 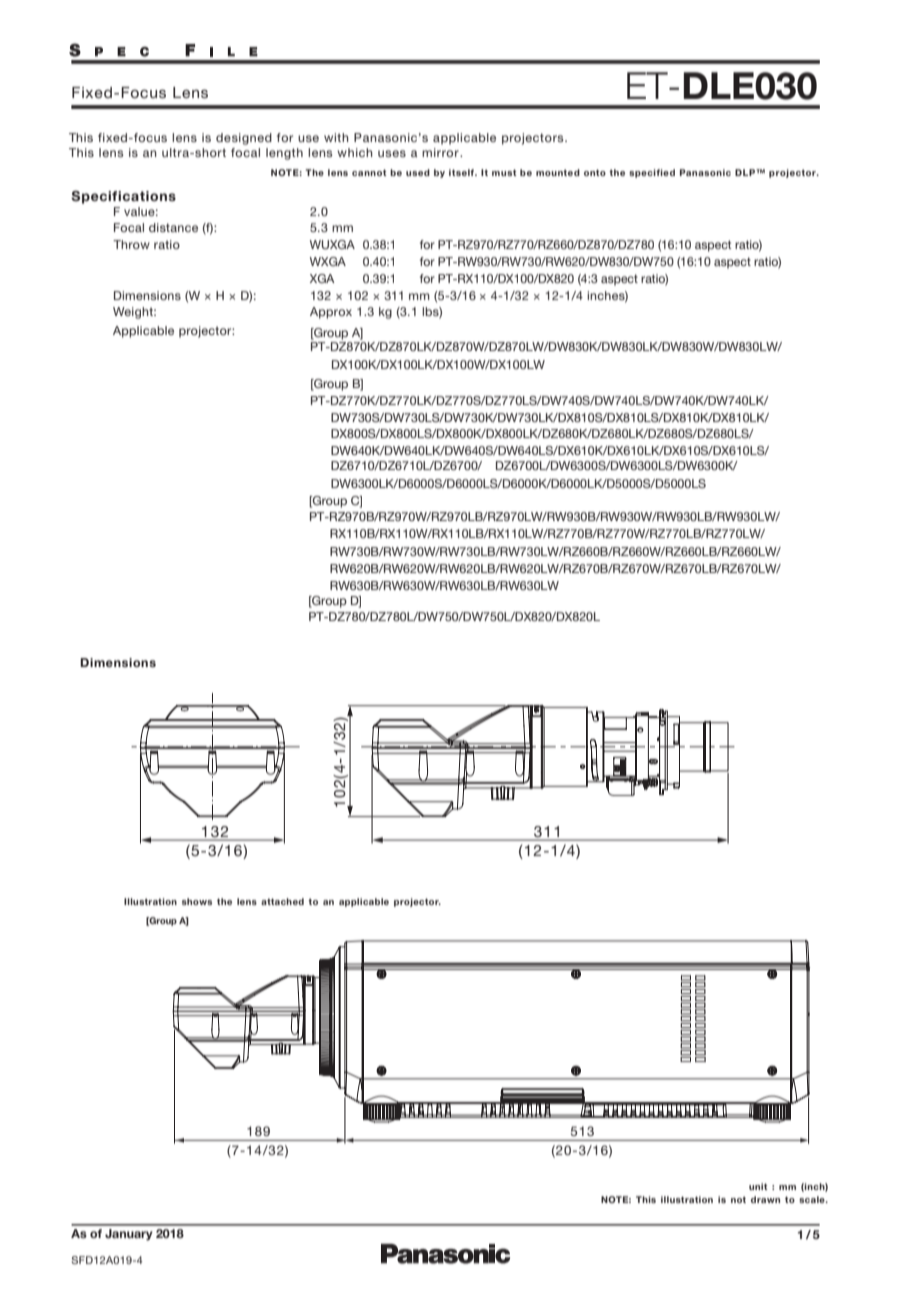 I want to click on onto, so click(x=595, y=172).
